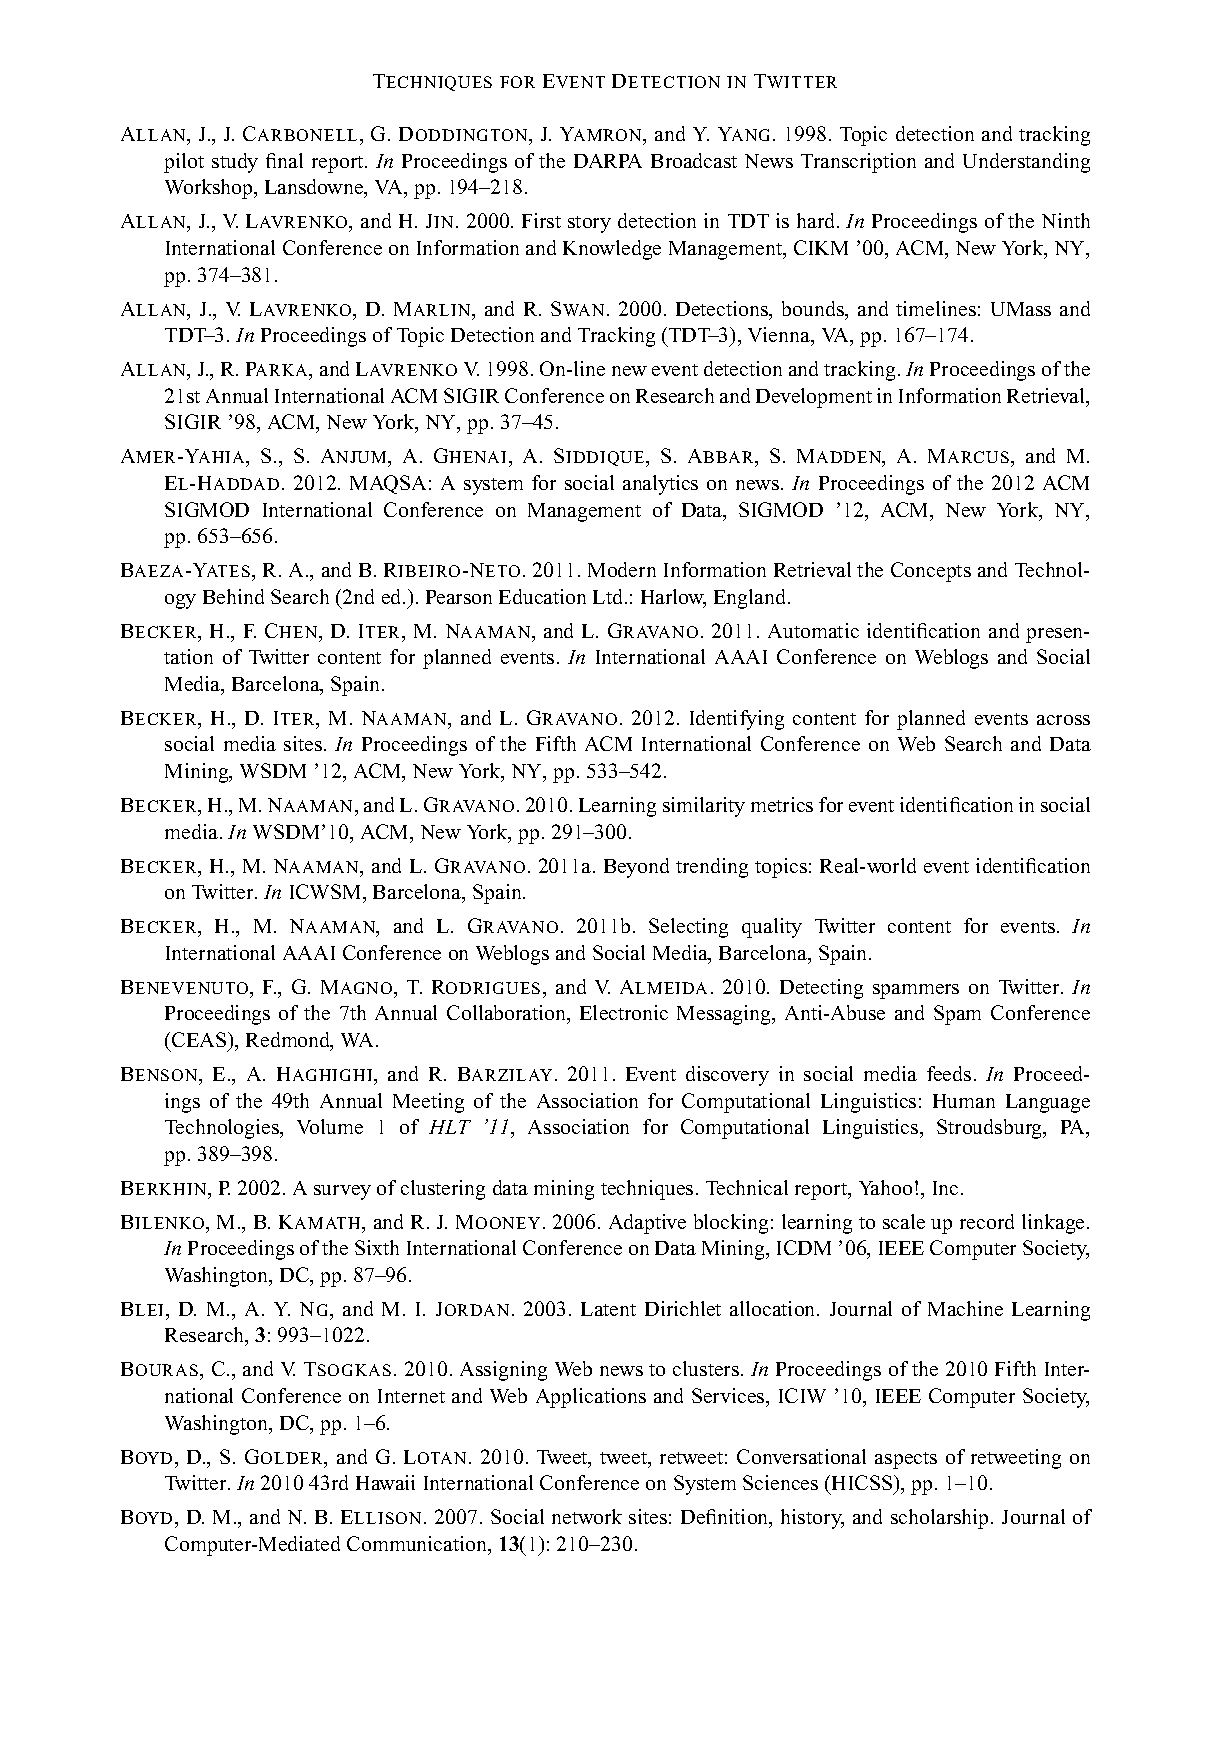  Describe the element at coordinates (949, 1073) in the screenshot. I see `feeds` at that location.
